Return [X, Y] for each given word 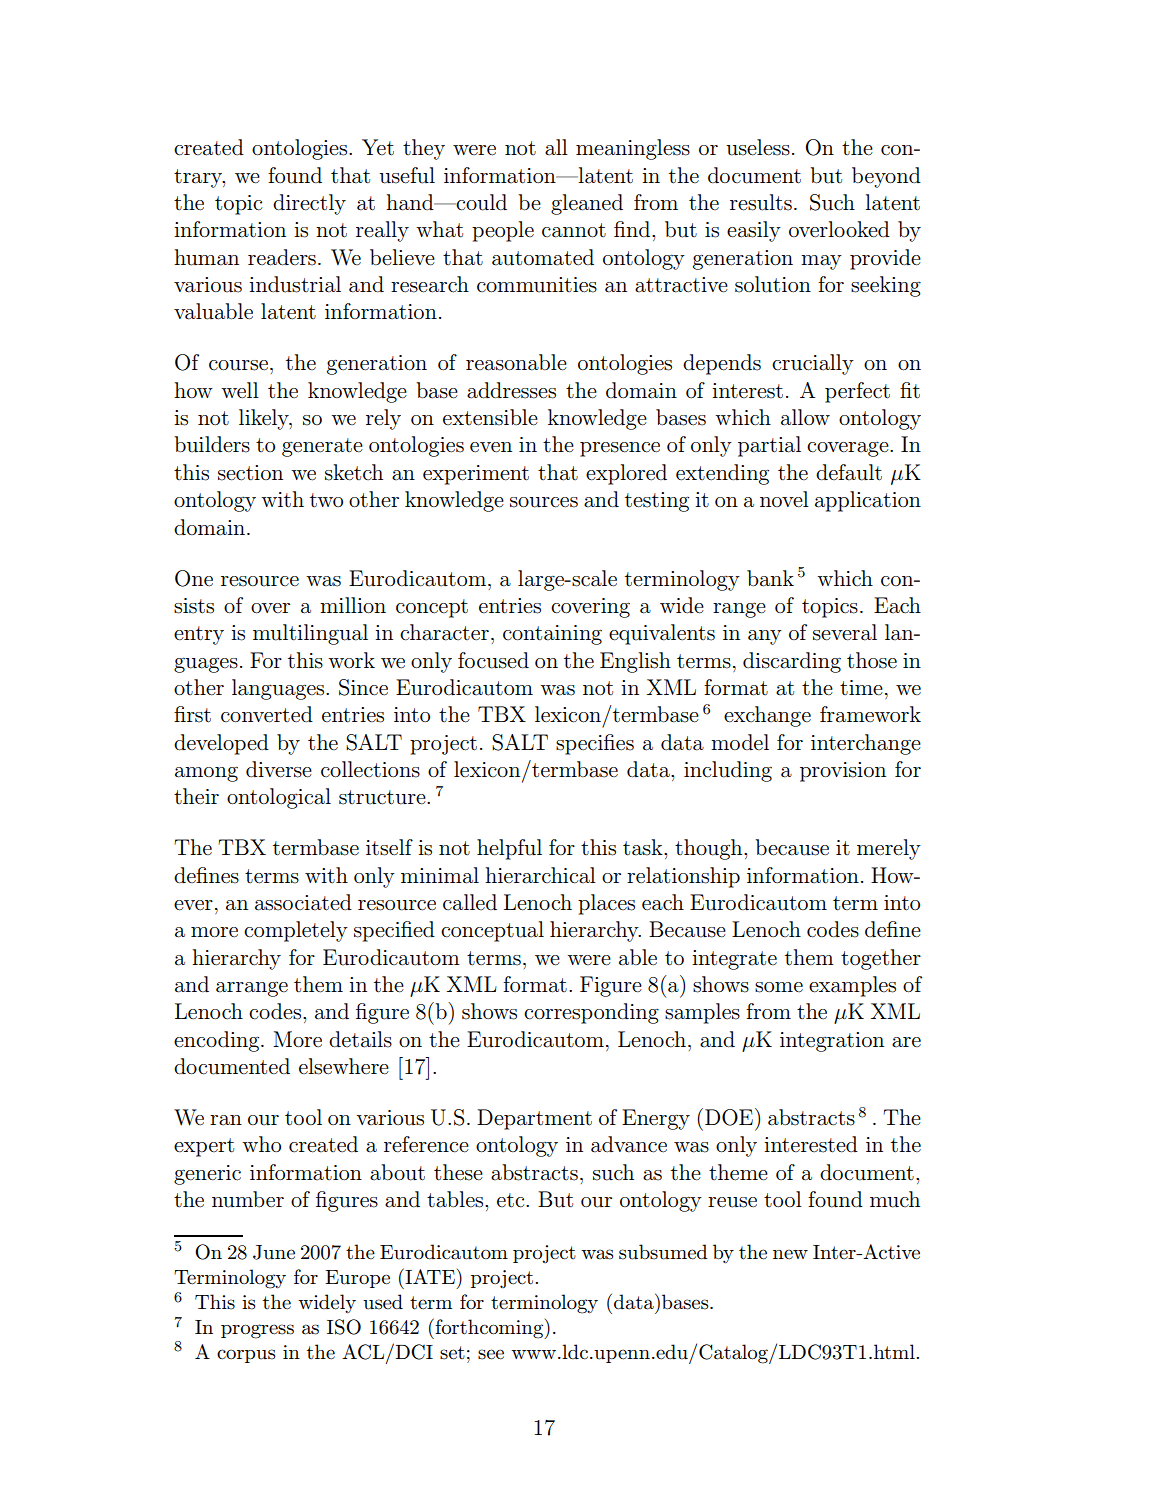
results [761, 202]
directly [309, 204]
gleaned [587, 204]
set [452, 1353]
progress [257, 1331]
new [790, 1254]
